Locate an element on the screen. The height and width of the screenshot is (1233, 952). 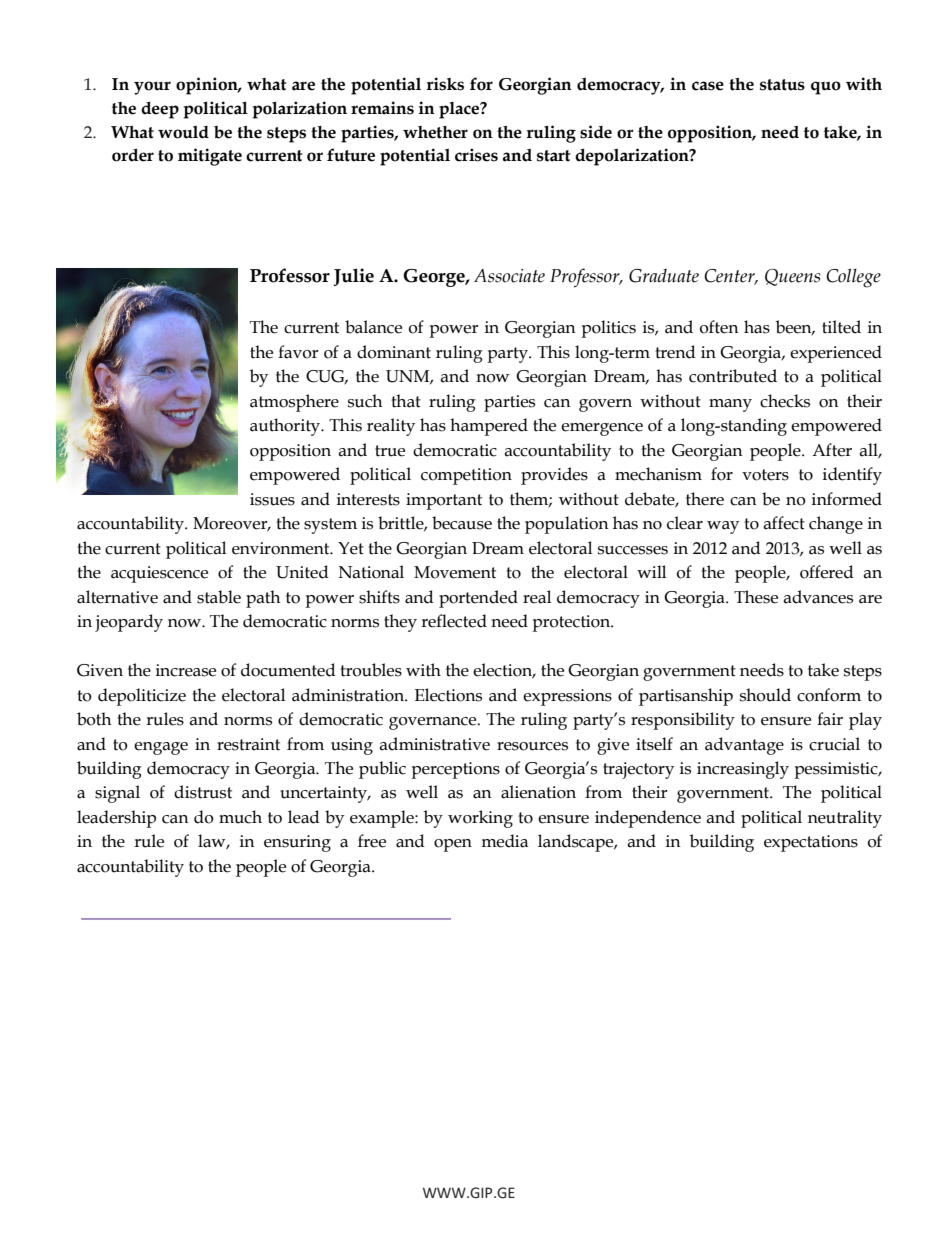
checks is located at coordinates (785, 401).
